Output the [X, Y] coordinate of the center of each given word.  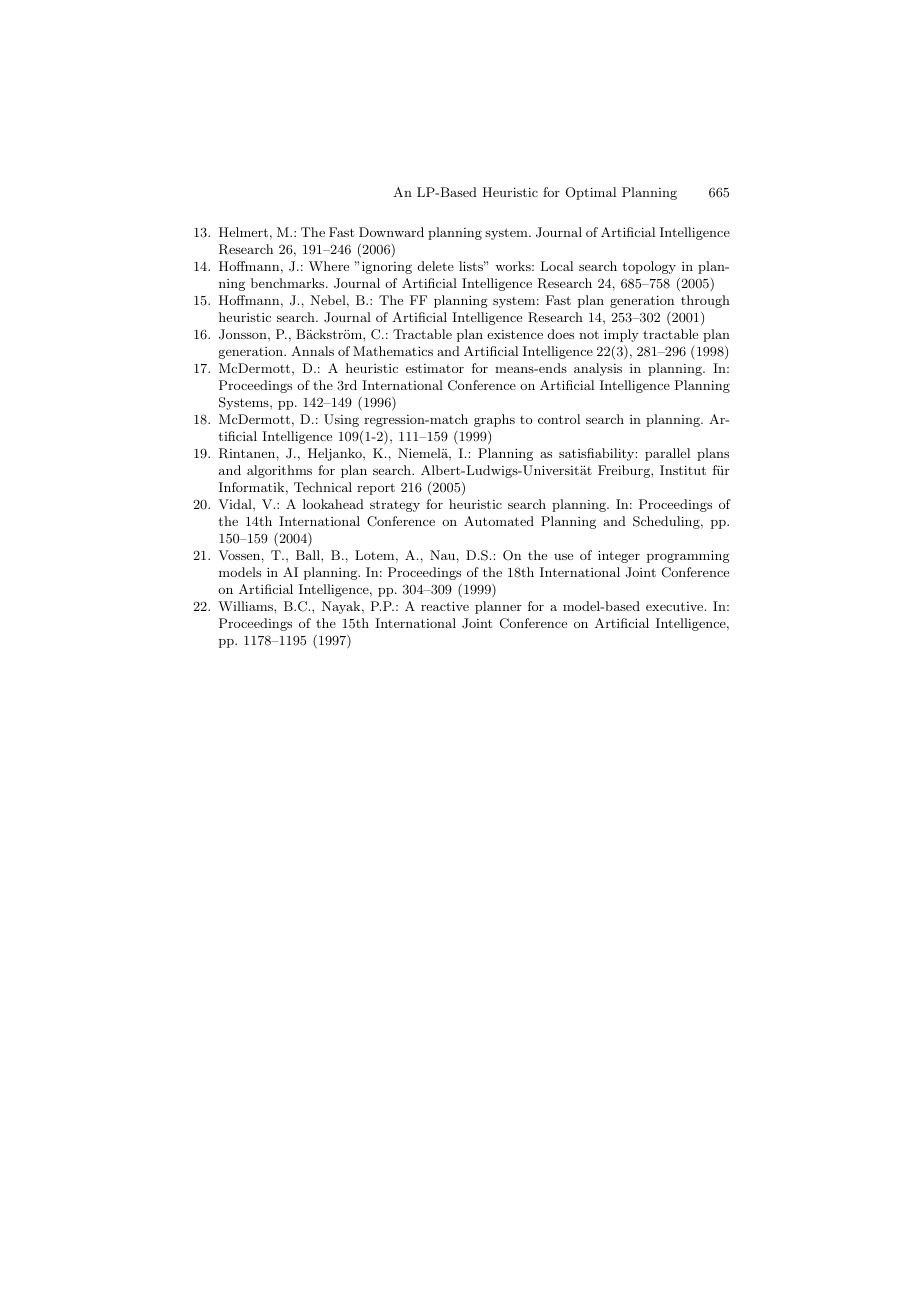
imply [621, 335]
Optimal [591, 193]
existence [515, 334]
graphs [494, 420]
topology [649, 267]
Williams [246, 606]
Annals [312, 351]
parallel [667, 454]
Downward [391, 232]
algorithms [279, 471]
